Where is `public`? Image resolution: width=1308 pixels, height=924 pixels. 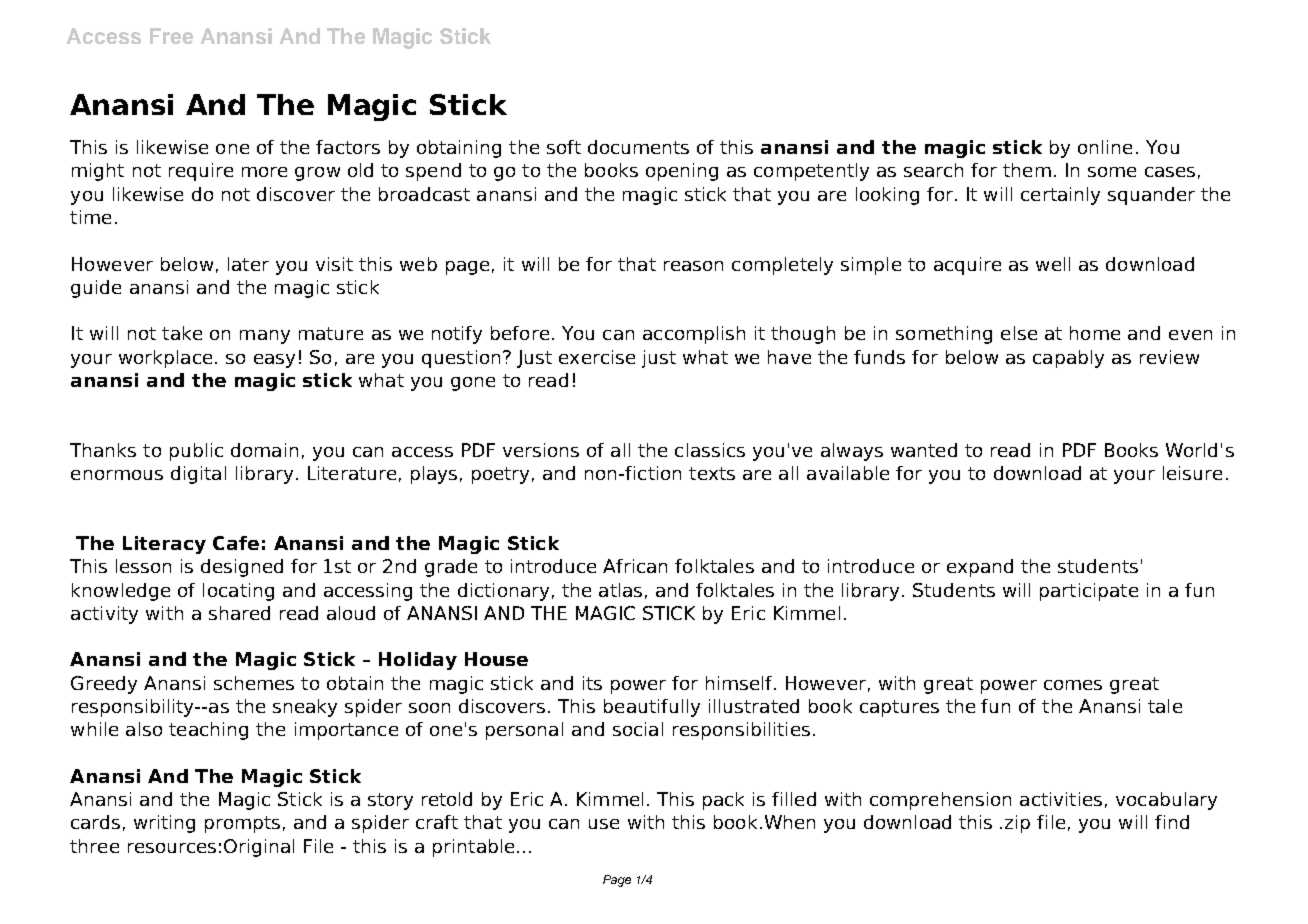 public is located at coordinates (196, 452).
